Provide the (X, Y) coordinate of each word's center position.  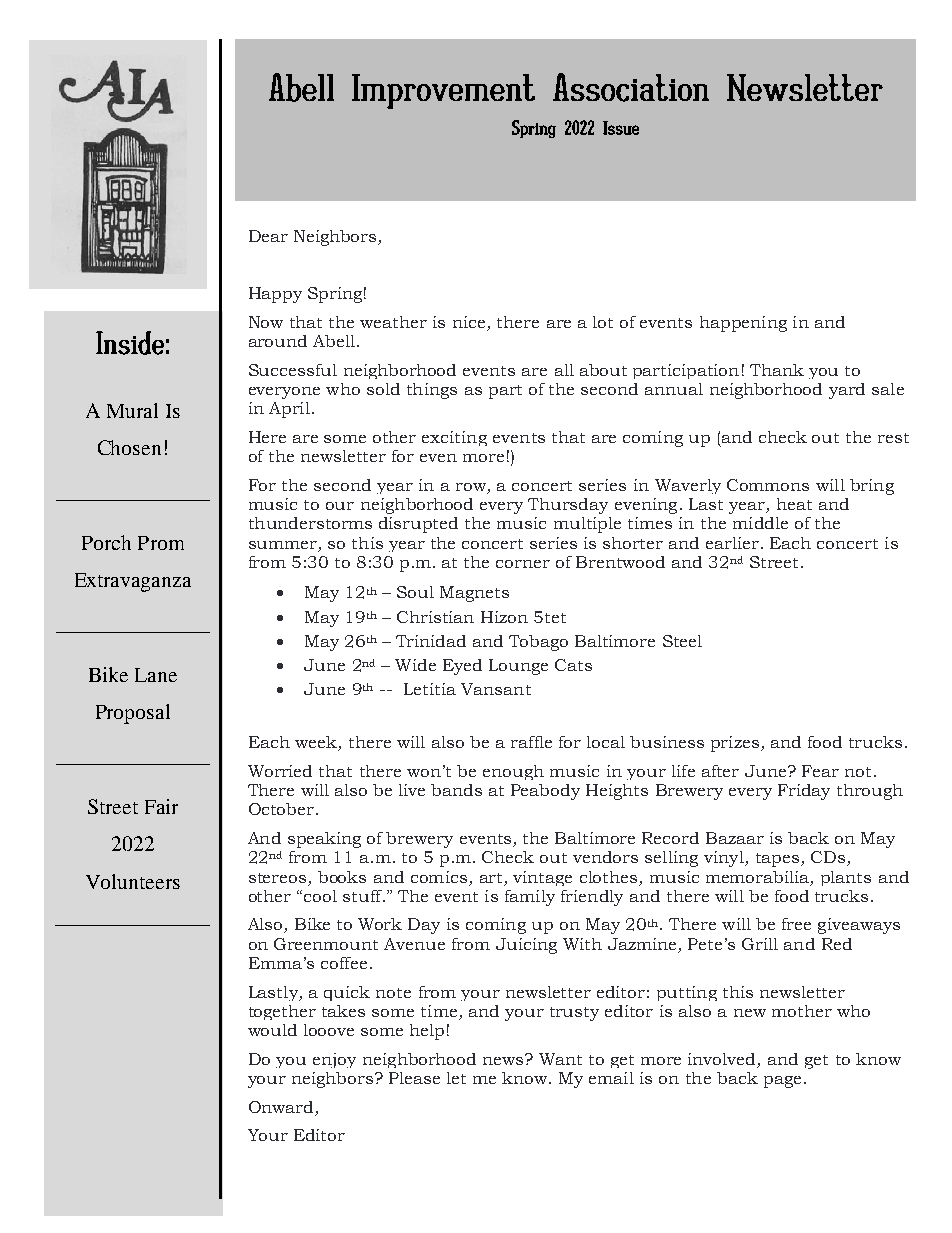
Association (631, 87)
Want (560, 1059)
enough (513, 772)
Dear (268, 236)
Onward (281, 1107)
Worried (280, 771)
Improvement (443, 91)
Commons (768, 485)
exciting (454, 438)
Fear (820, 771)
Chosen (129, 447)
